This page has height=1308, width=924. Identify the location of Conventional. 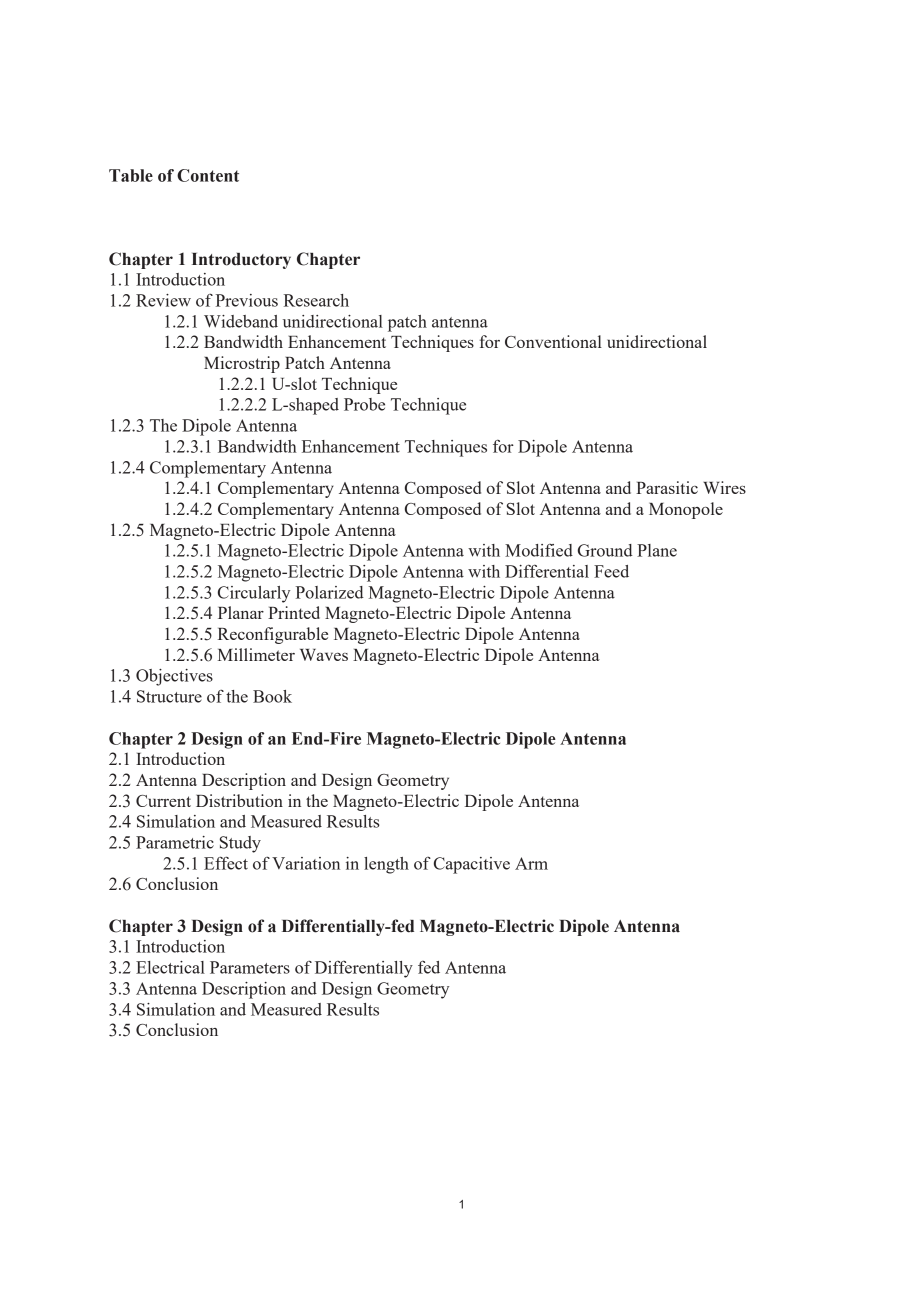
(553, 341).
